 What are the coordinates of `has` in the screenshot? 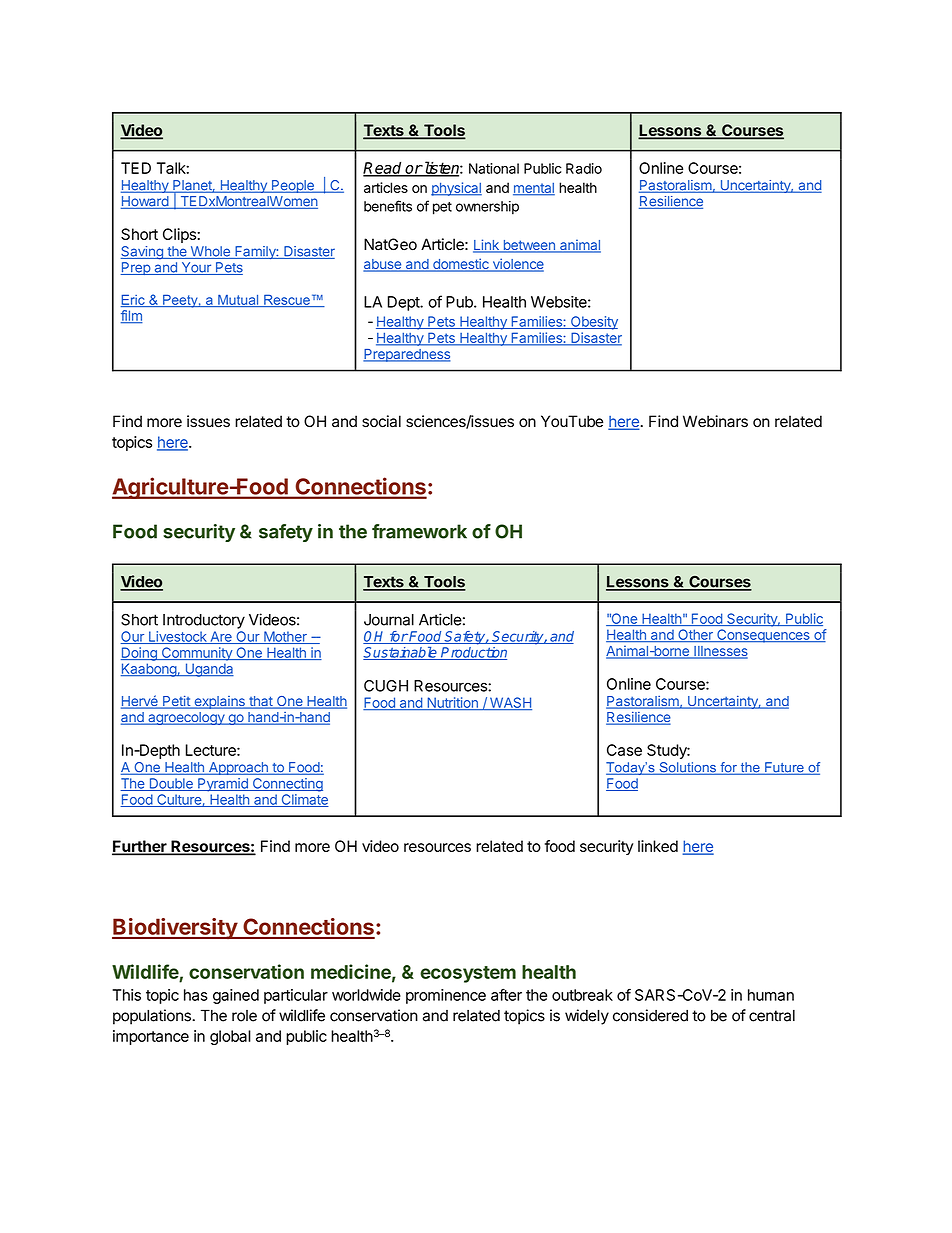 It's located at (196, 995).
